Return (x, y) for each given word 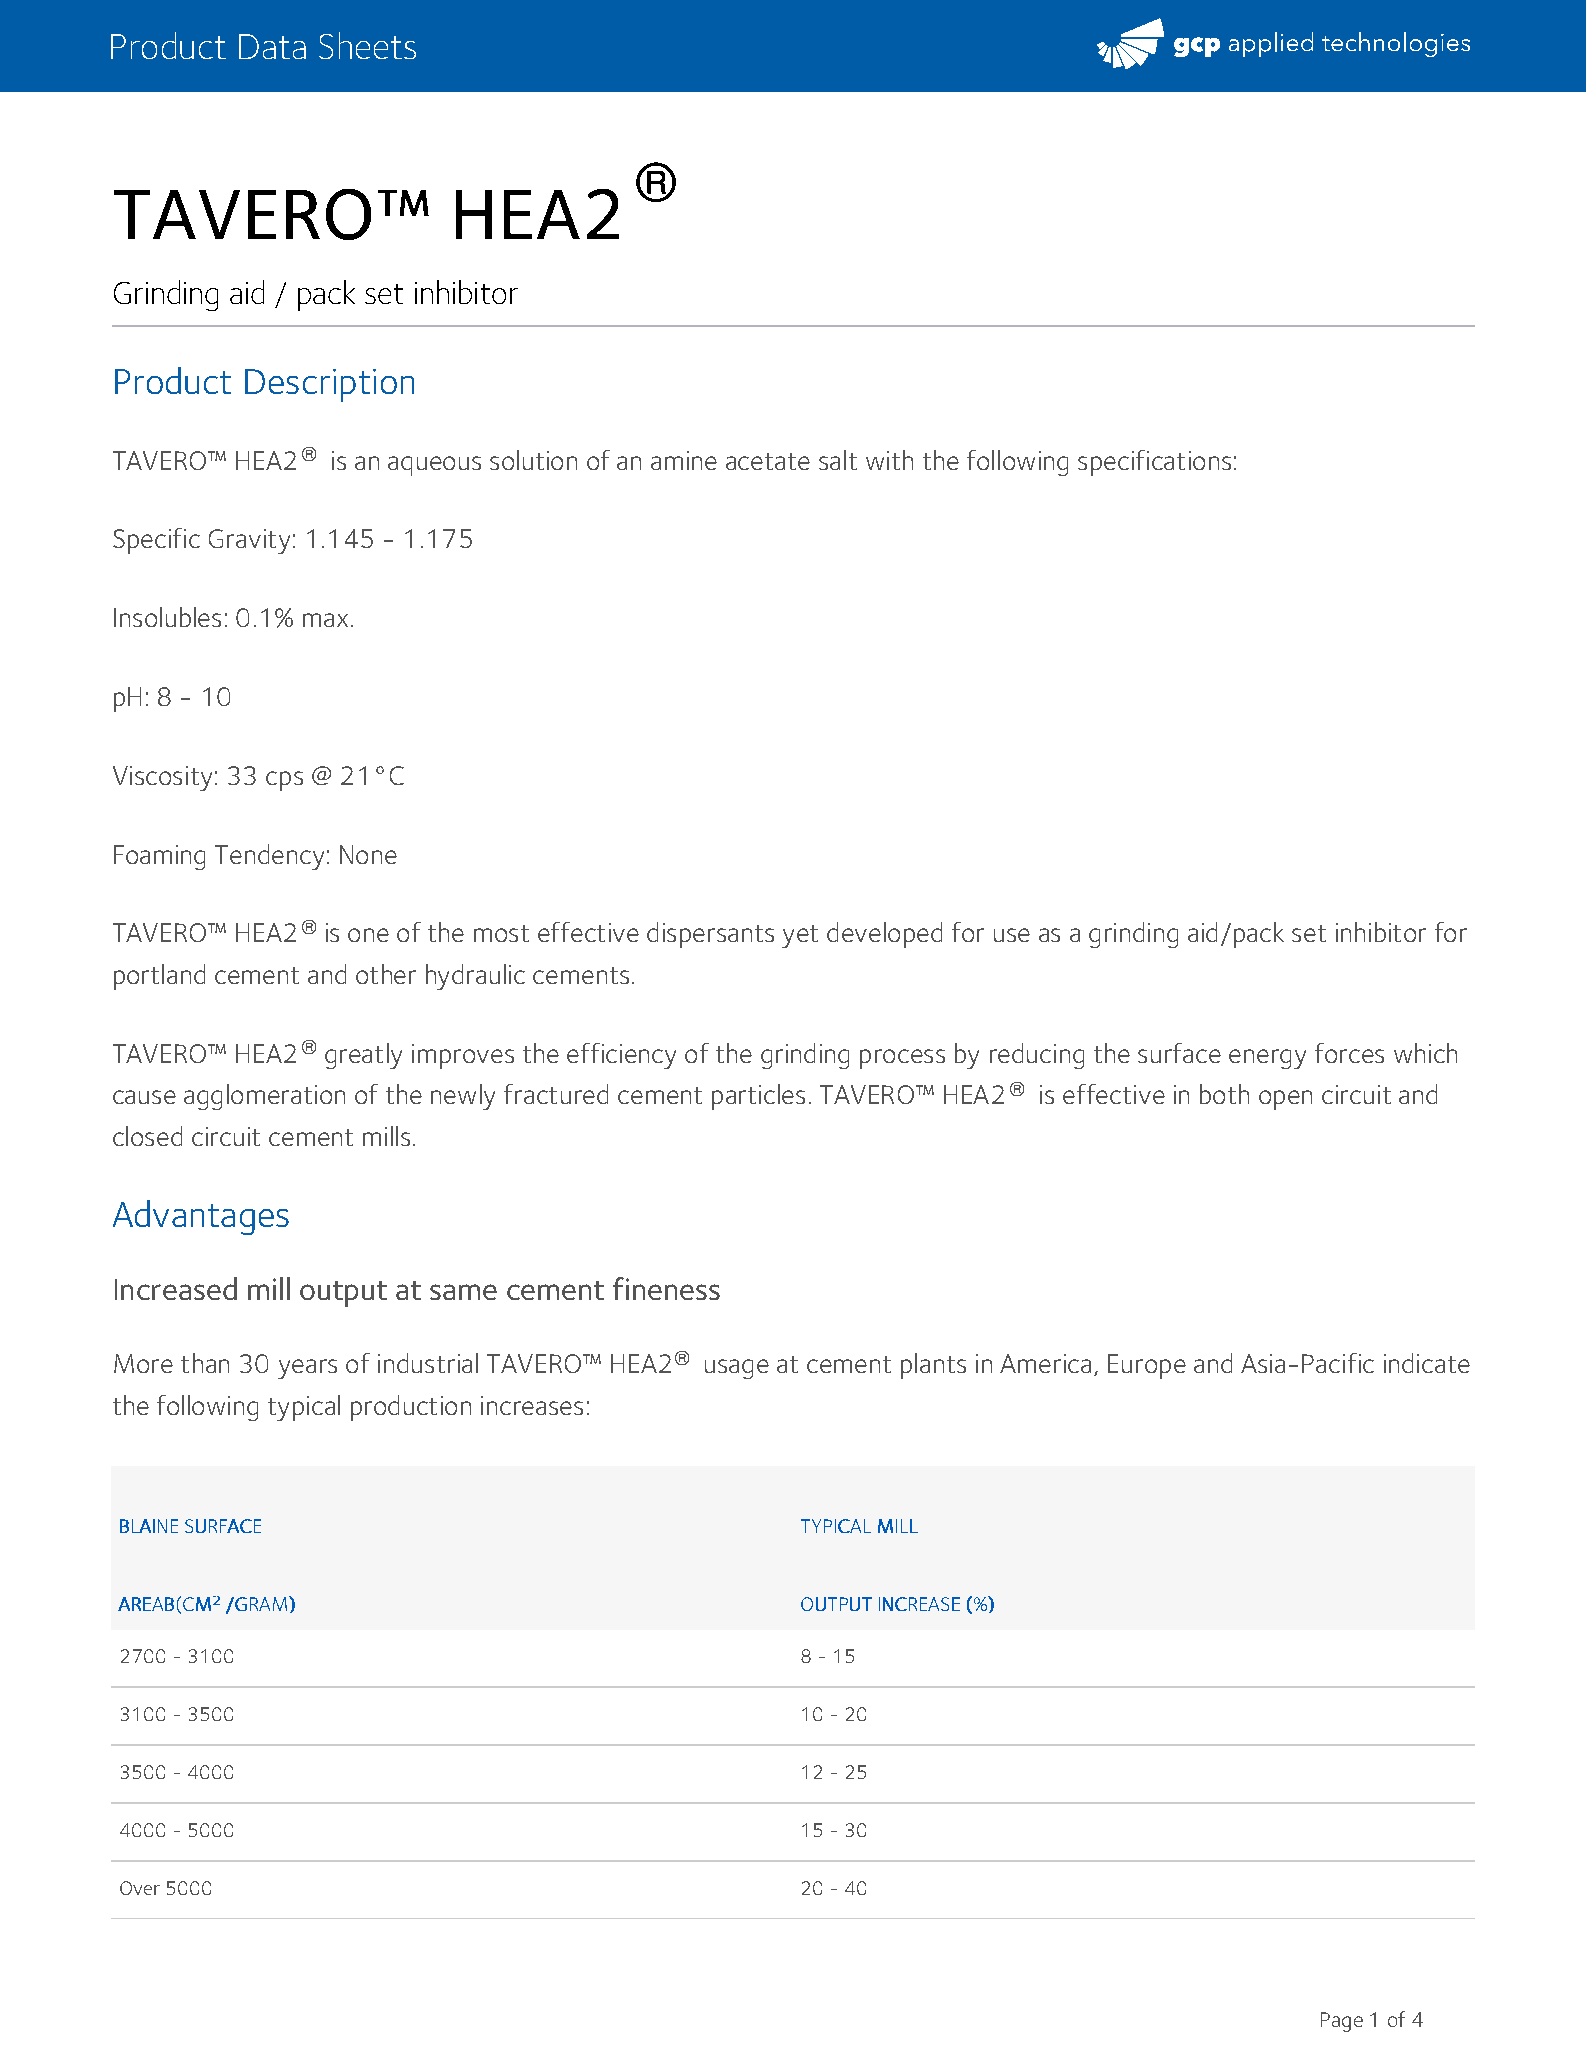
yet (800, 936)
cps (284, 781)
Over (140, 1888)
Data (272, 46)
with (889, 460)
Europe (1147, 1366)
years (307, 1369)
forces (1349, 1053)
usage (737, 1369)
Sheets (367, 45)
